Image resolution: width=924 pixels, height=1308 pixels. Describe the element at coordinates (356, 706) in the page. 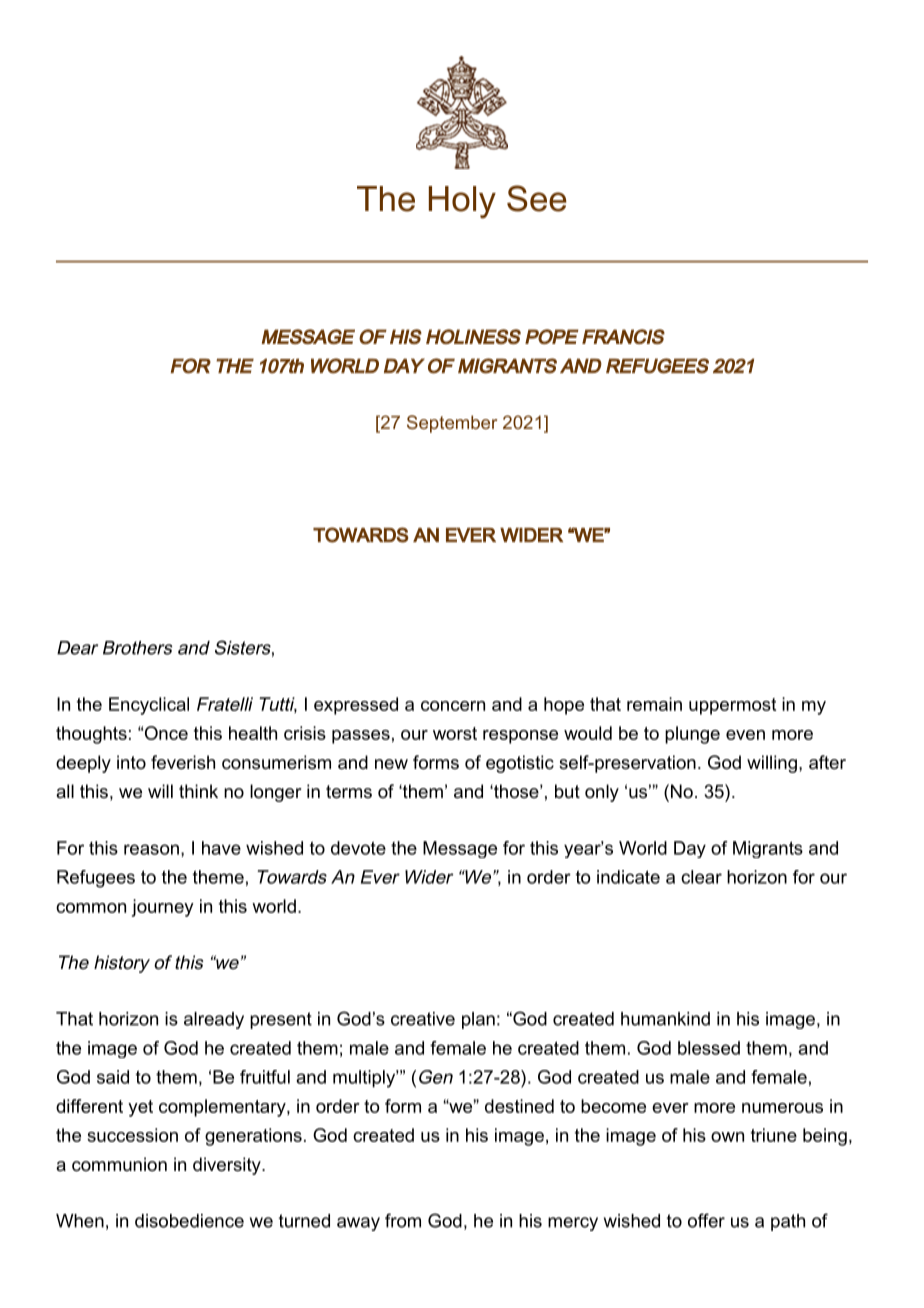

I see `expressed` at that location.
